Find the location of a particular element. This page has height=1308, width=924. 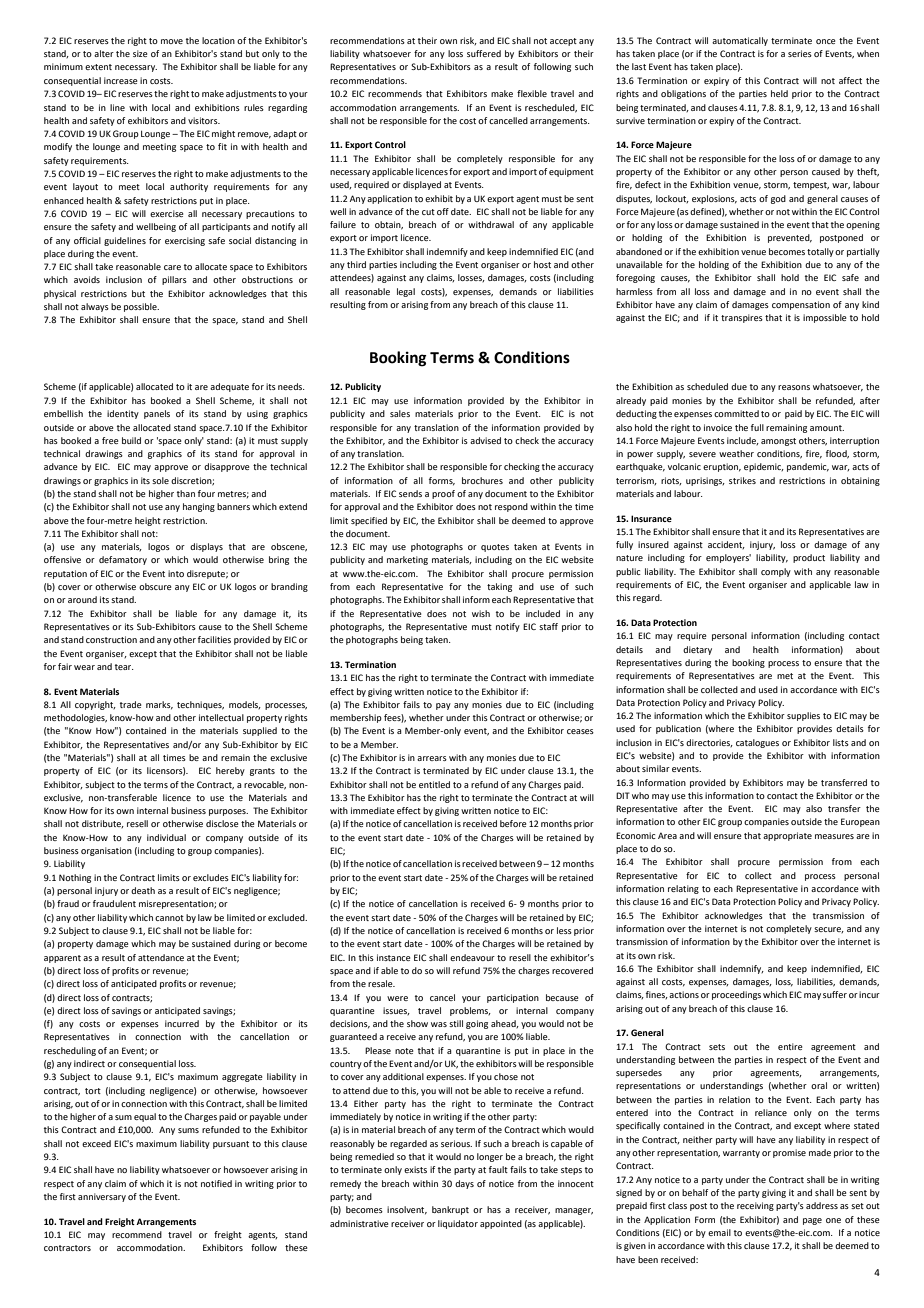

increase is located at coordinates (121, 80).
